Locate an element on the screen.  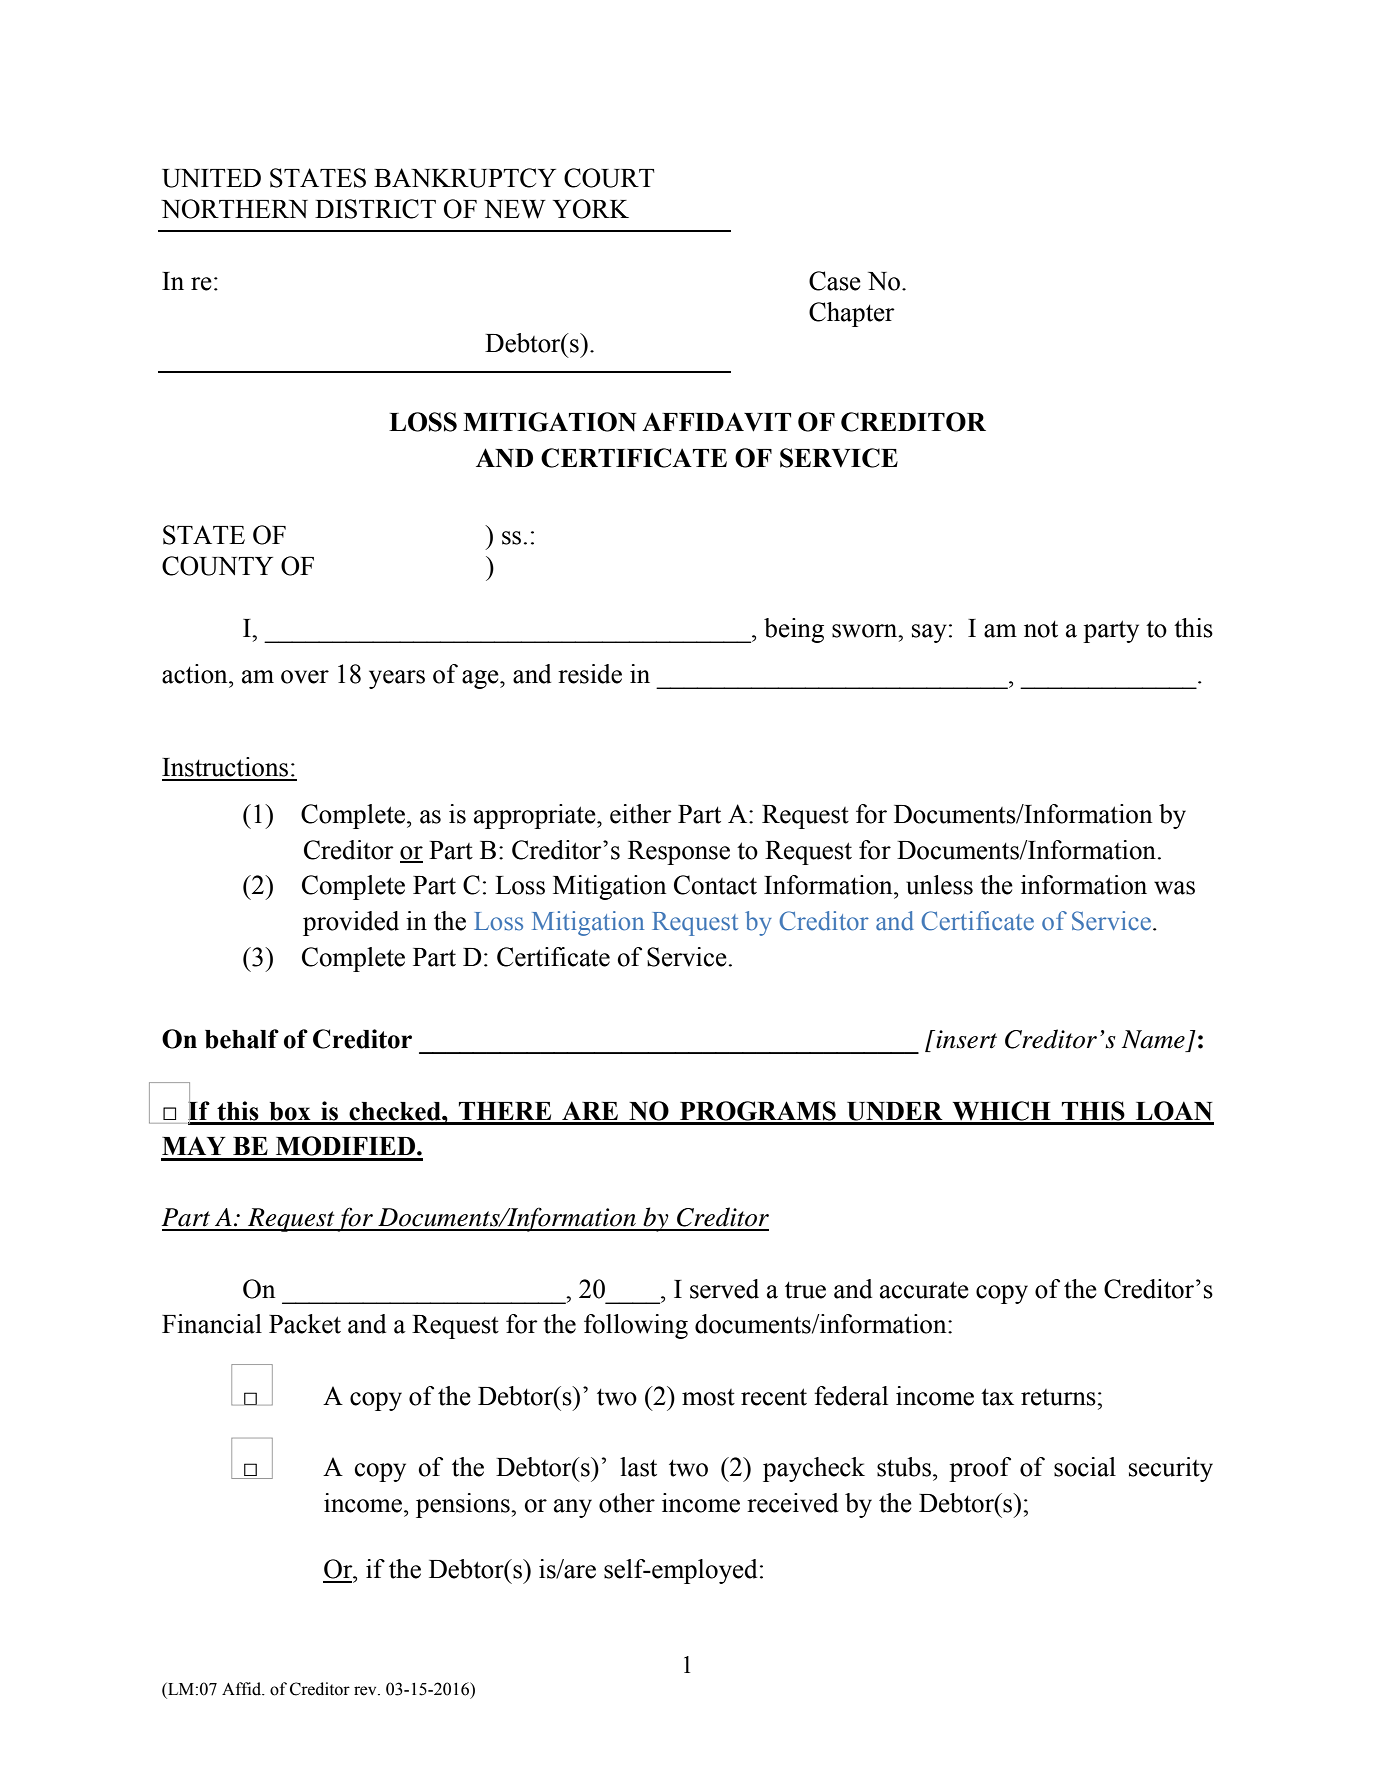
other is located at coordinates (627, 1503).
